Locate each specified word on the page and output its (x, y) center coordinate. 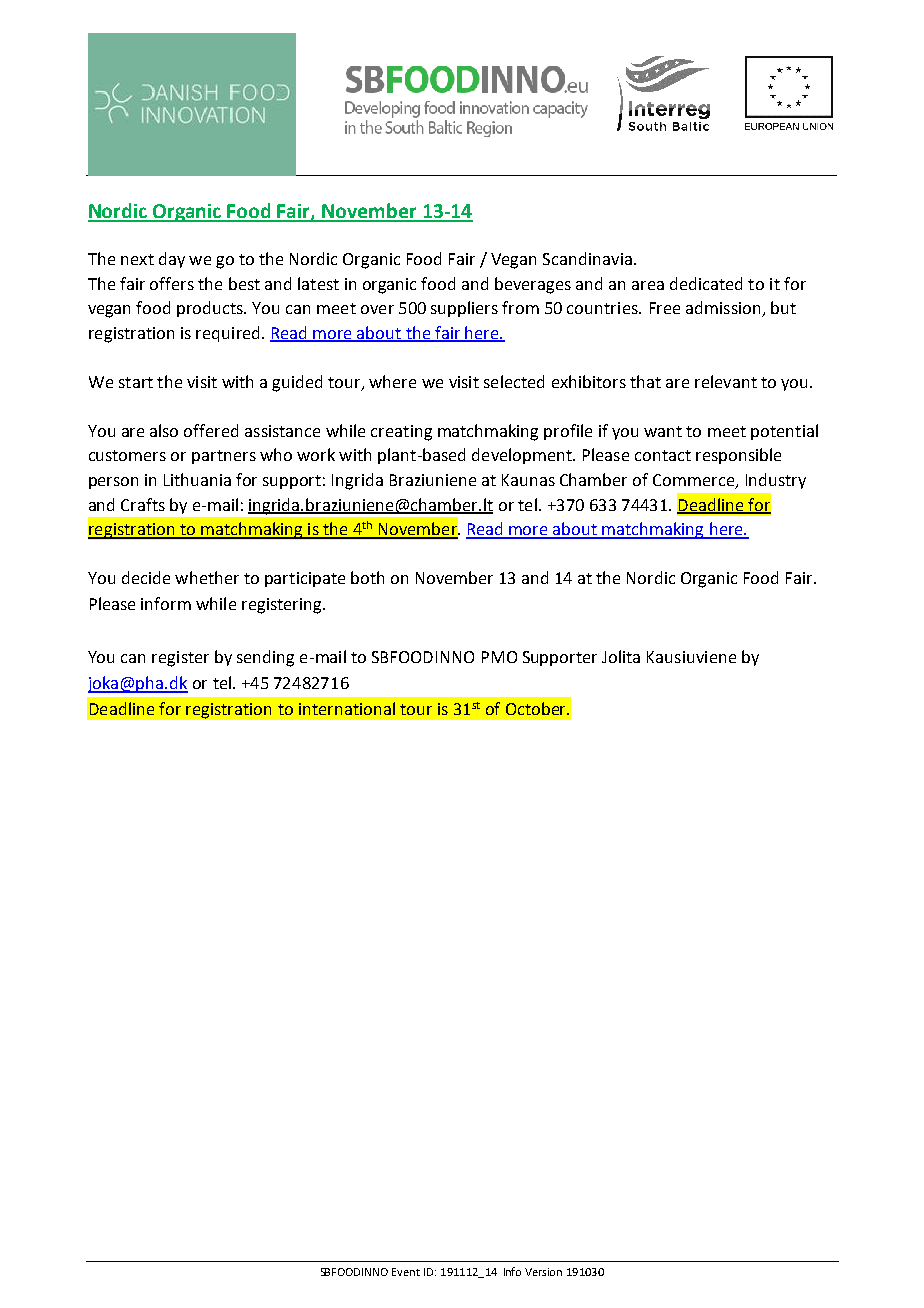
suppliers (464, 309)
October (537, 708)
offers (172, 283)
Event (406, 1272)
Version (543, 1272)
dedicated (706, 283)
